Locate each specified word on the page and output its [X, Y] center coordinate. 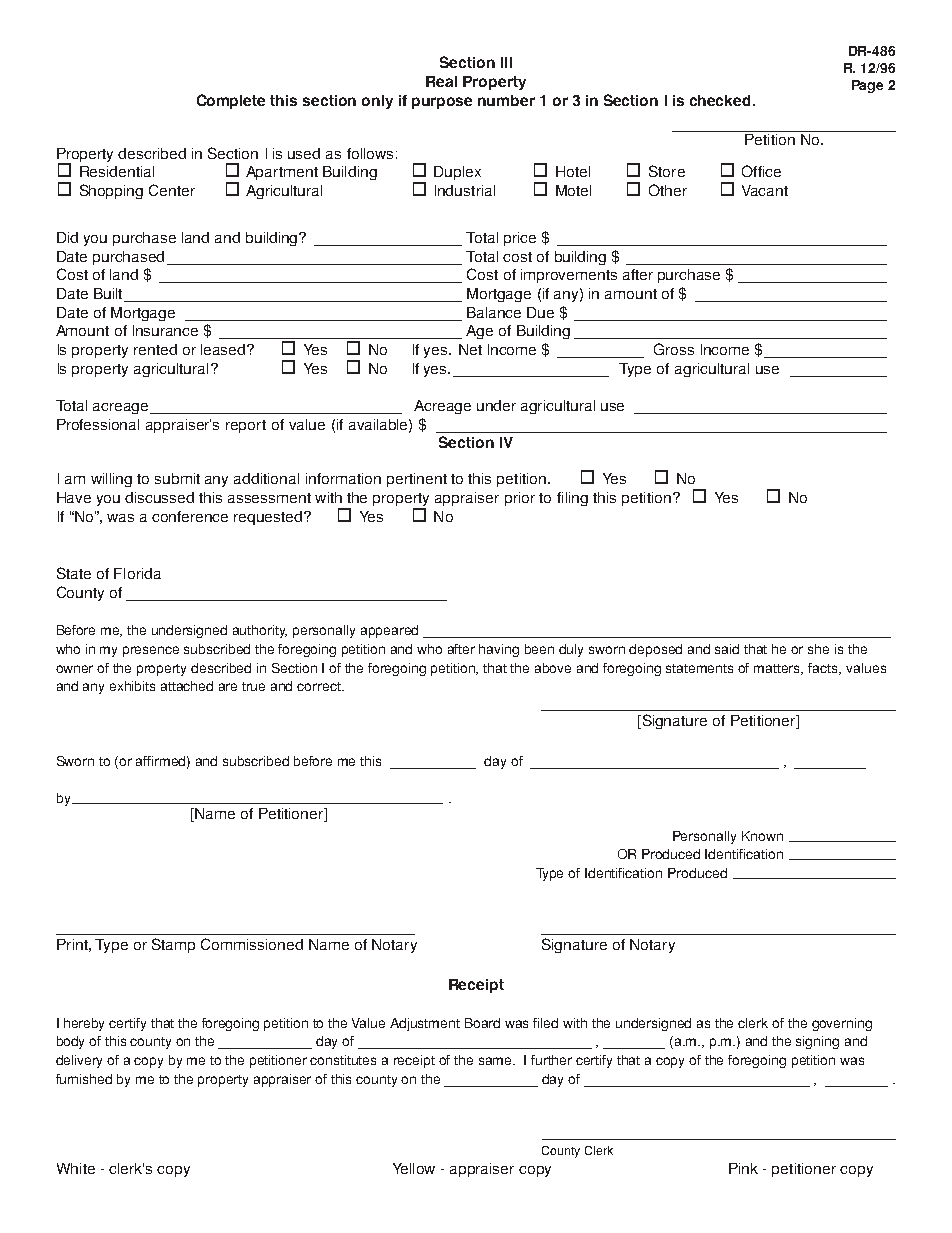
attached [187, 686]
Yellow [414, 1168]
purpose [442, 103]
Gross [674, 349]
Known [762, 836]
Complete [231, 101]
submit [177, 478]
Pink [743, 1168]
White [76, 1168]
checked [720, 100]
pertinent [417, 480]
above [553, 668]
